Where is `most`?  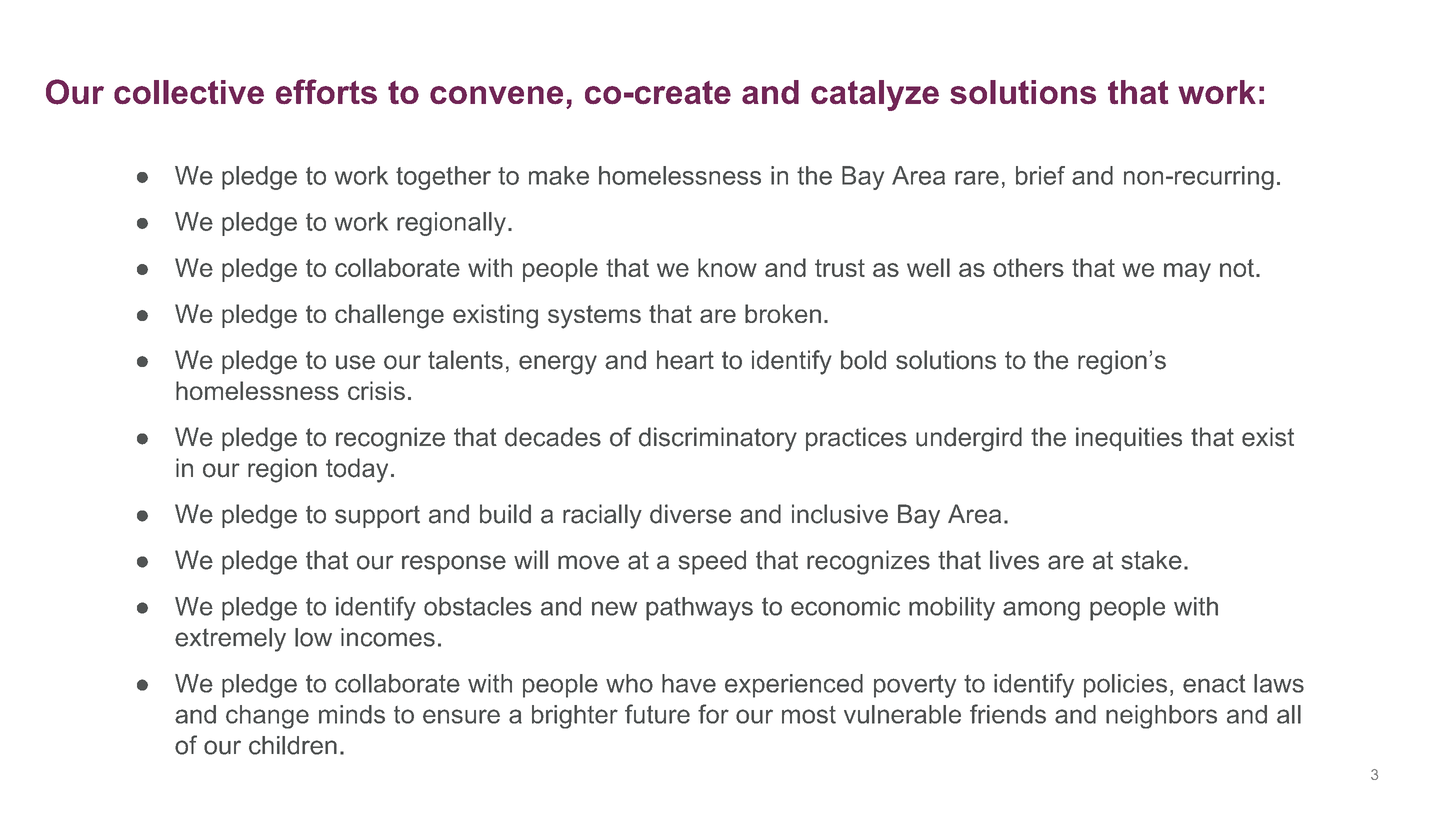
most is located at coordinates (809, 715).
